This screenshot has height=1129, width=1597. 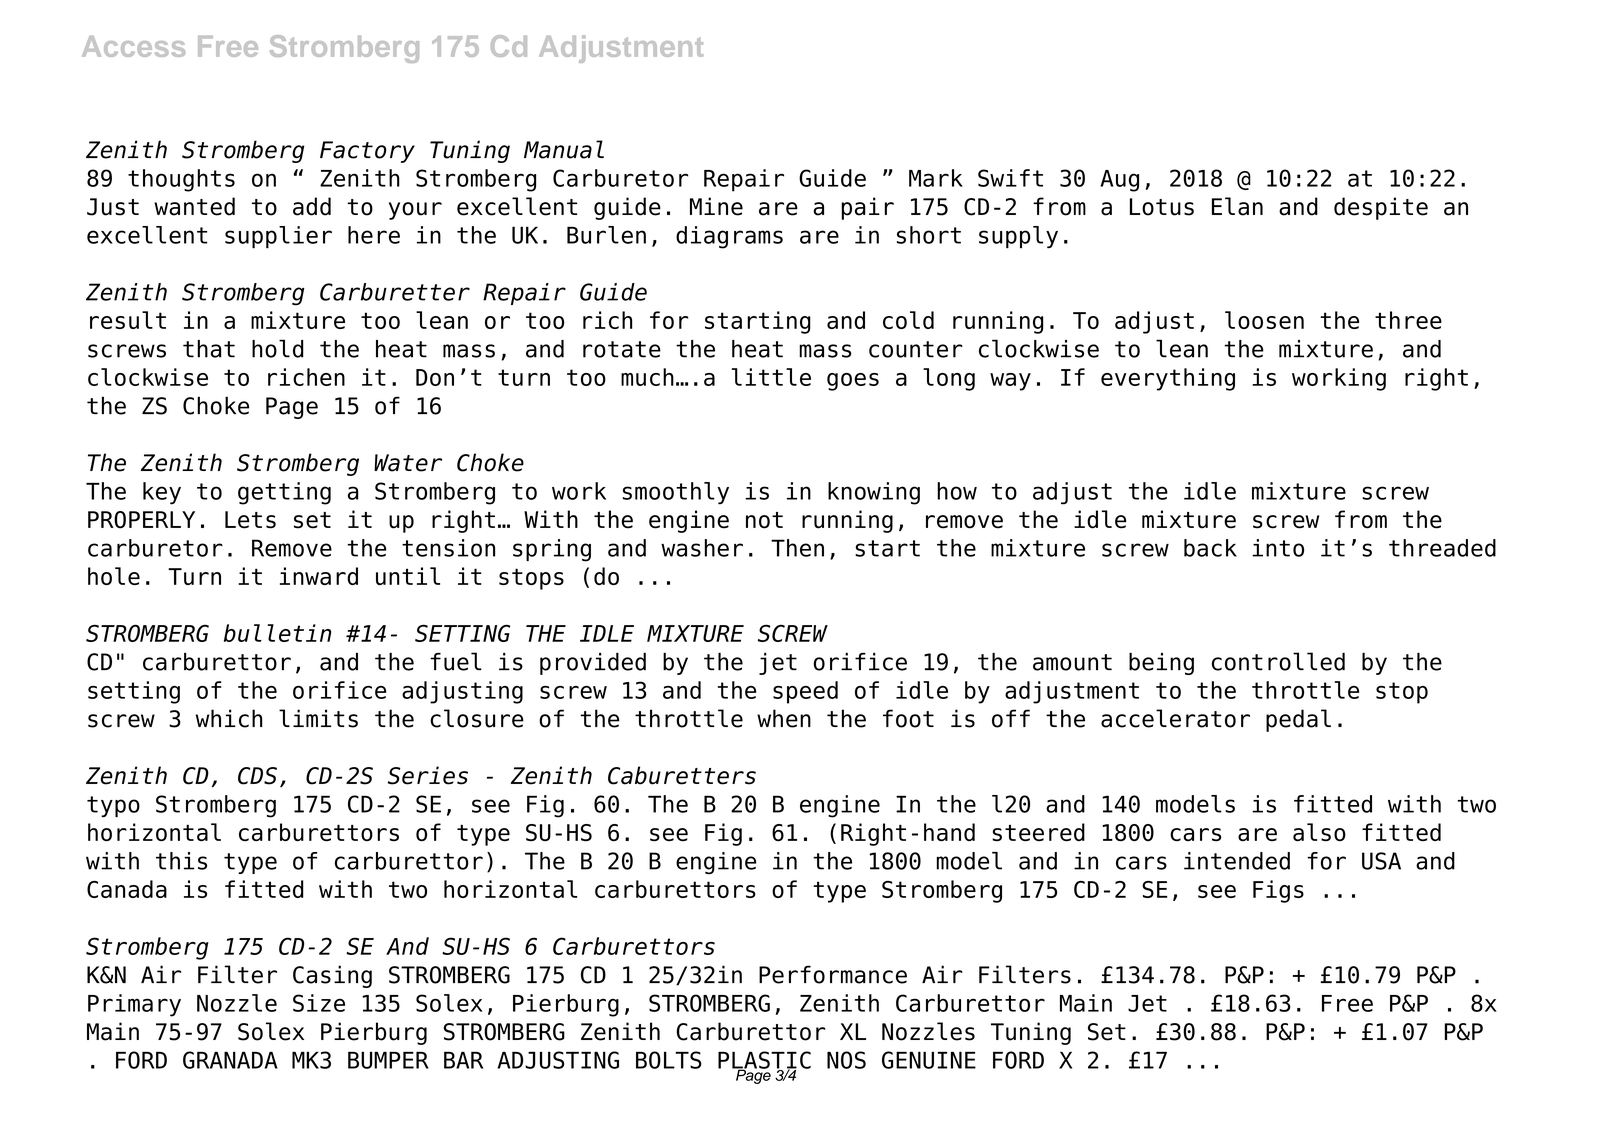 I want to click on Manual, so click(x=564, y=149).
